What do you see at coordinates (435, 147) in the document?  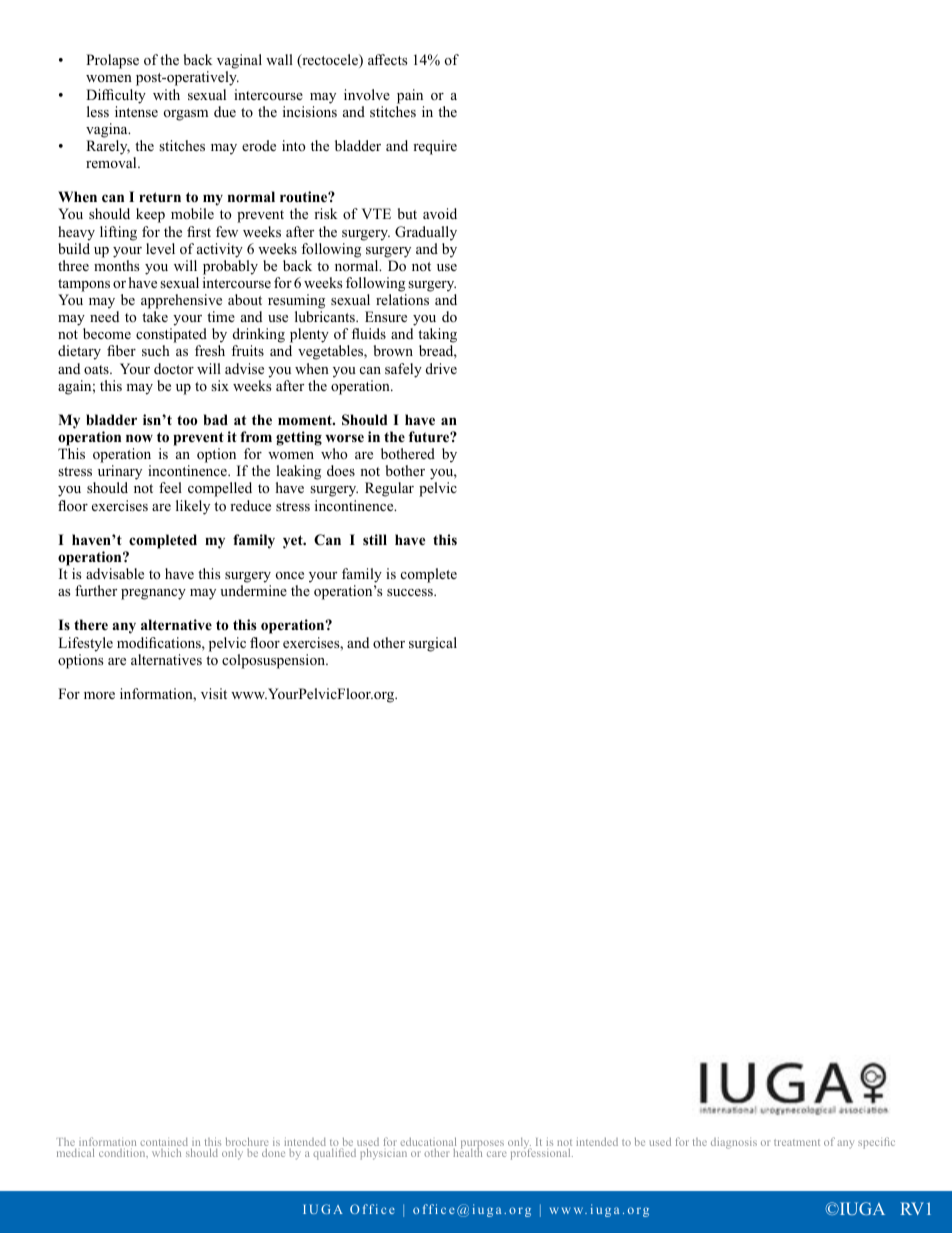 I see `require` at bounding box center [435, 147].
